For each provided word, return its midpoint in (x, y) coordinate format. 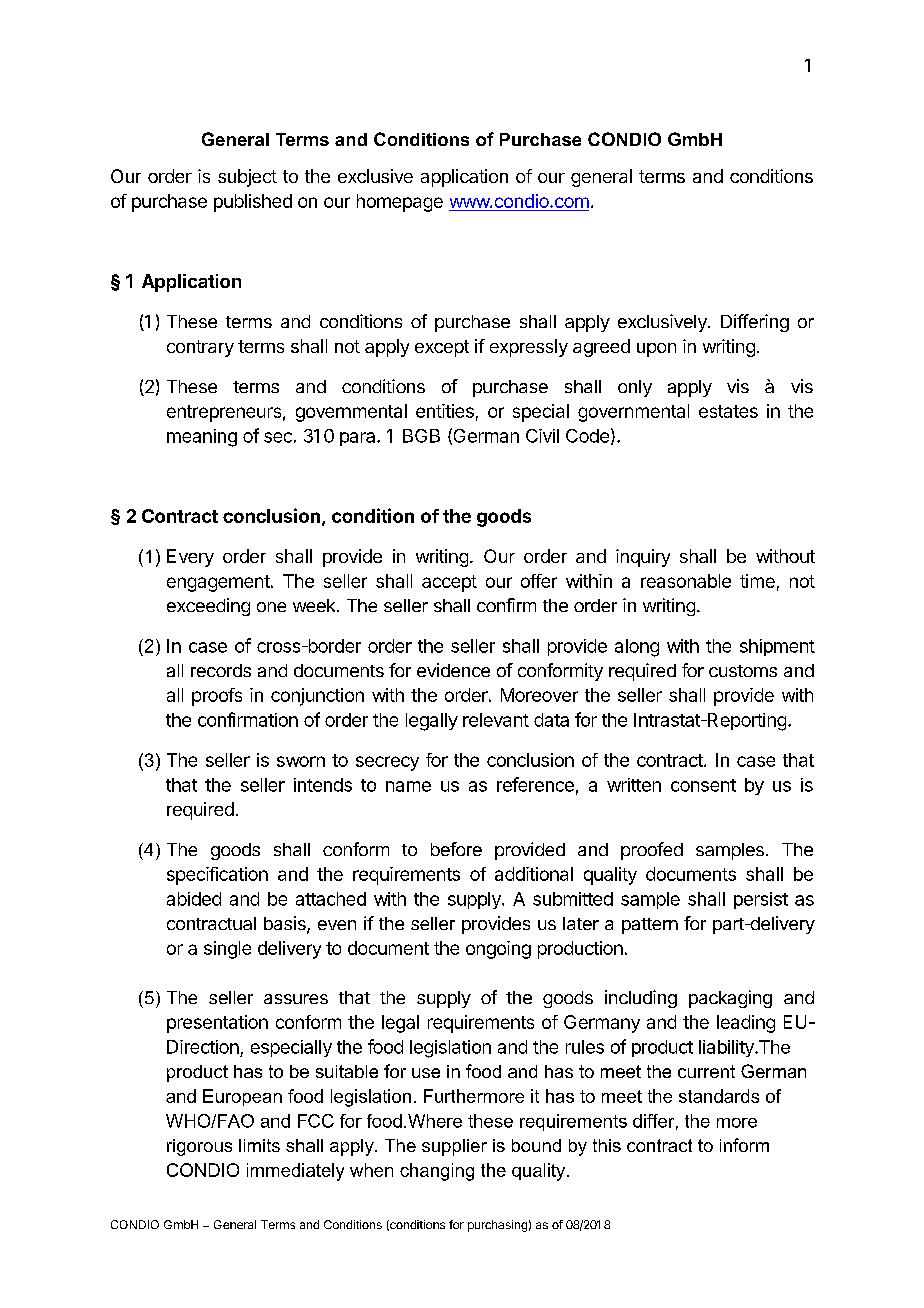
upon (656, 350)
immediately (295, 1172)
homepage (400, 203)
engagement (218, 583)
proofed (652, 851)
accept (449, 583)
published (253, 203)
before (456, 849)
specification (217, 876)
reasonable (686, 581)
